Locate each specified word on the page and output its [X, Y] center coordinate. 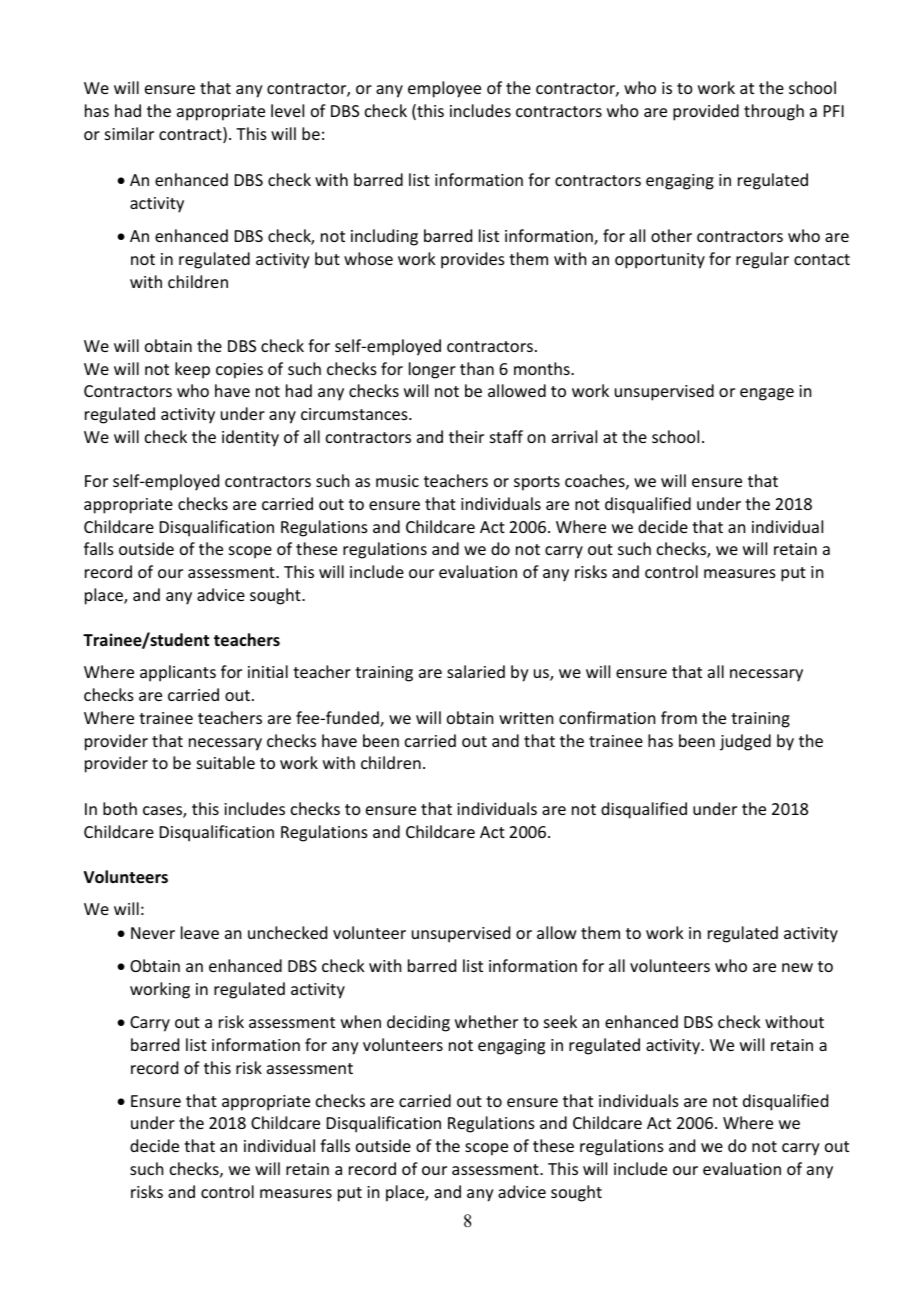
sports [537, 483]
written [526, 718]
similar [129, 133]
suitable [226, 762]
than [477, 368]
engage [767, 394]
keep [192, 370]
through [774, 112]
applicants [178, 673]
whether [486, 1021]
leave [200, 932]
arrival [574, 436]
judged [745, 742]
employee [444, 89]
